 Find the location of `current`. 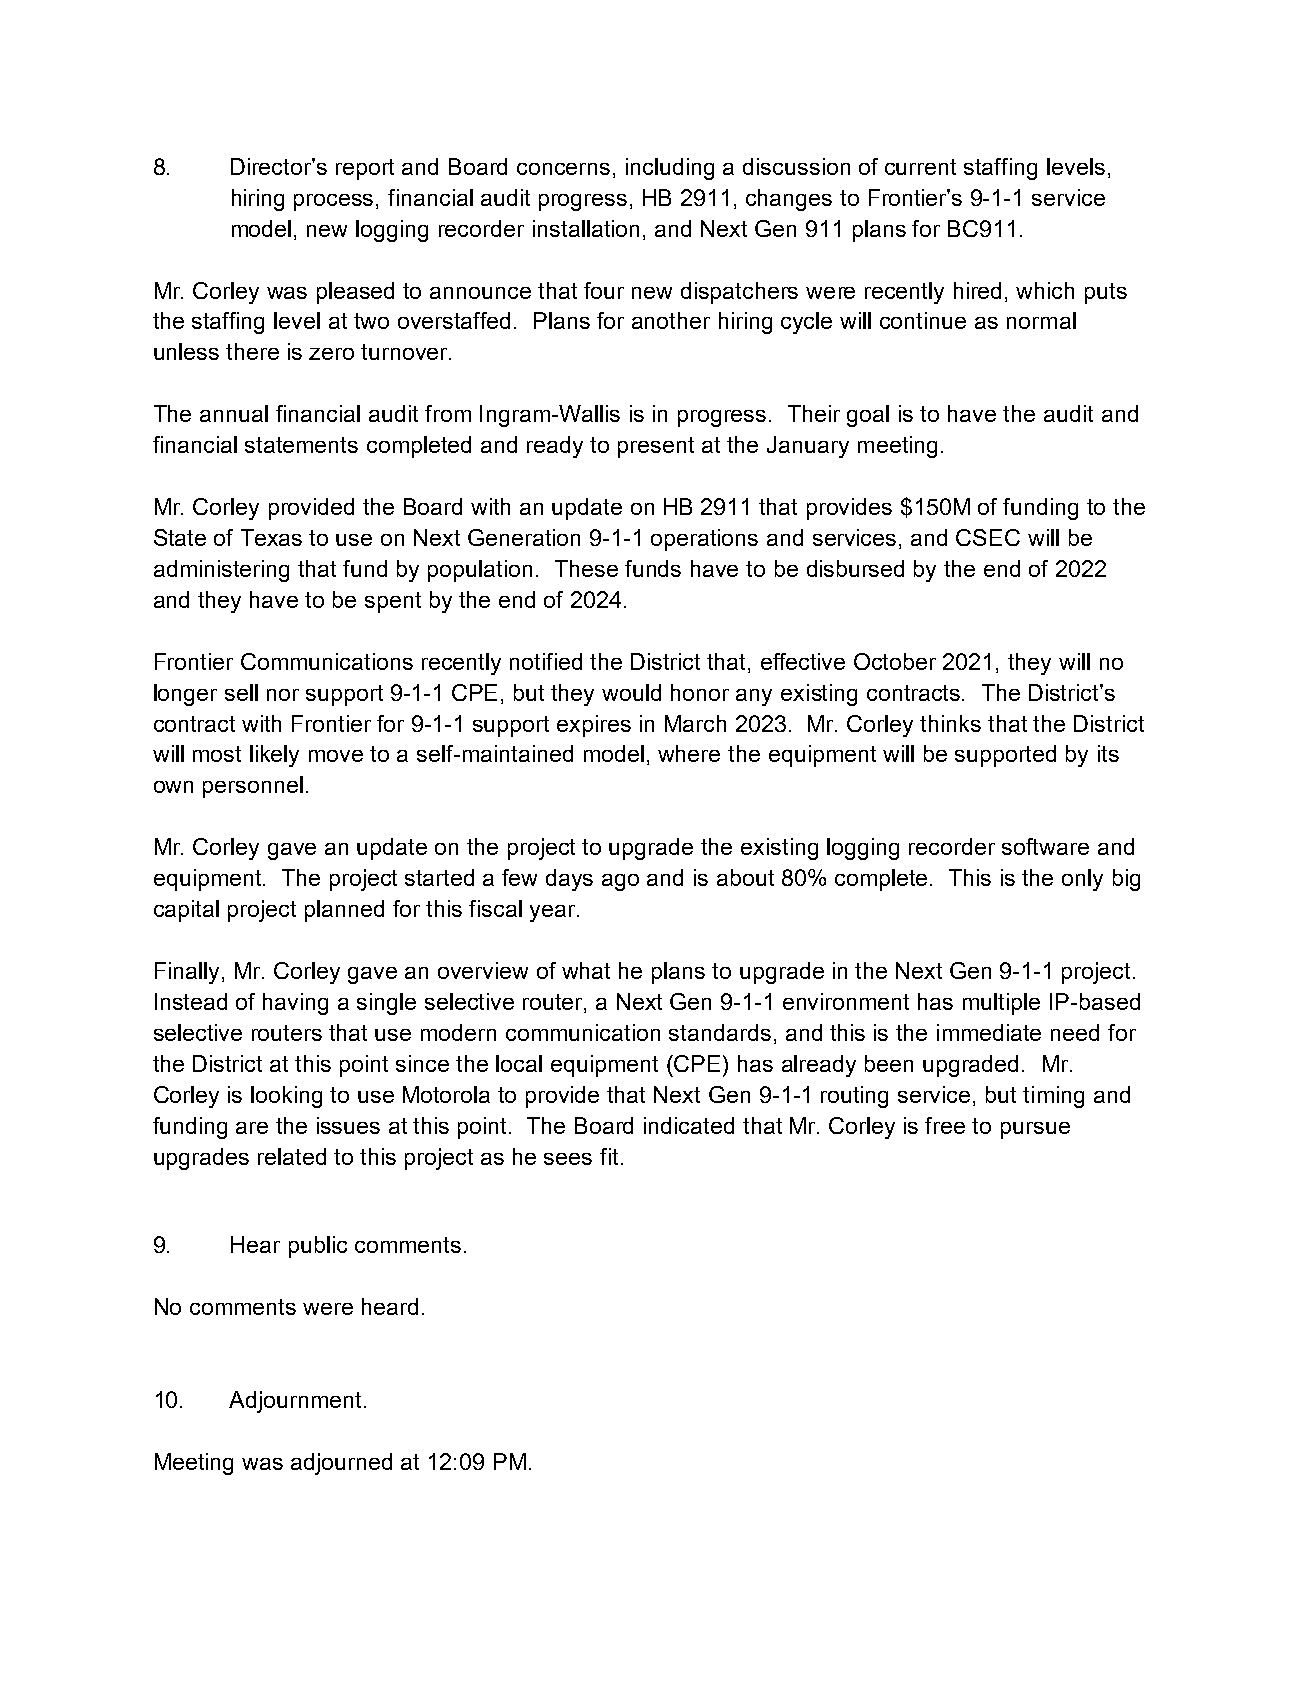

current is located at coordinates (920, 167).
